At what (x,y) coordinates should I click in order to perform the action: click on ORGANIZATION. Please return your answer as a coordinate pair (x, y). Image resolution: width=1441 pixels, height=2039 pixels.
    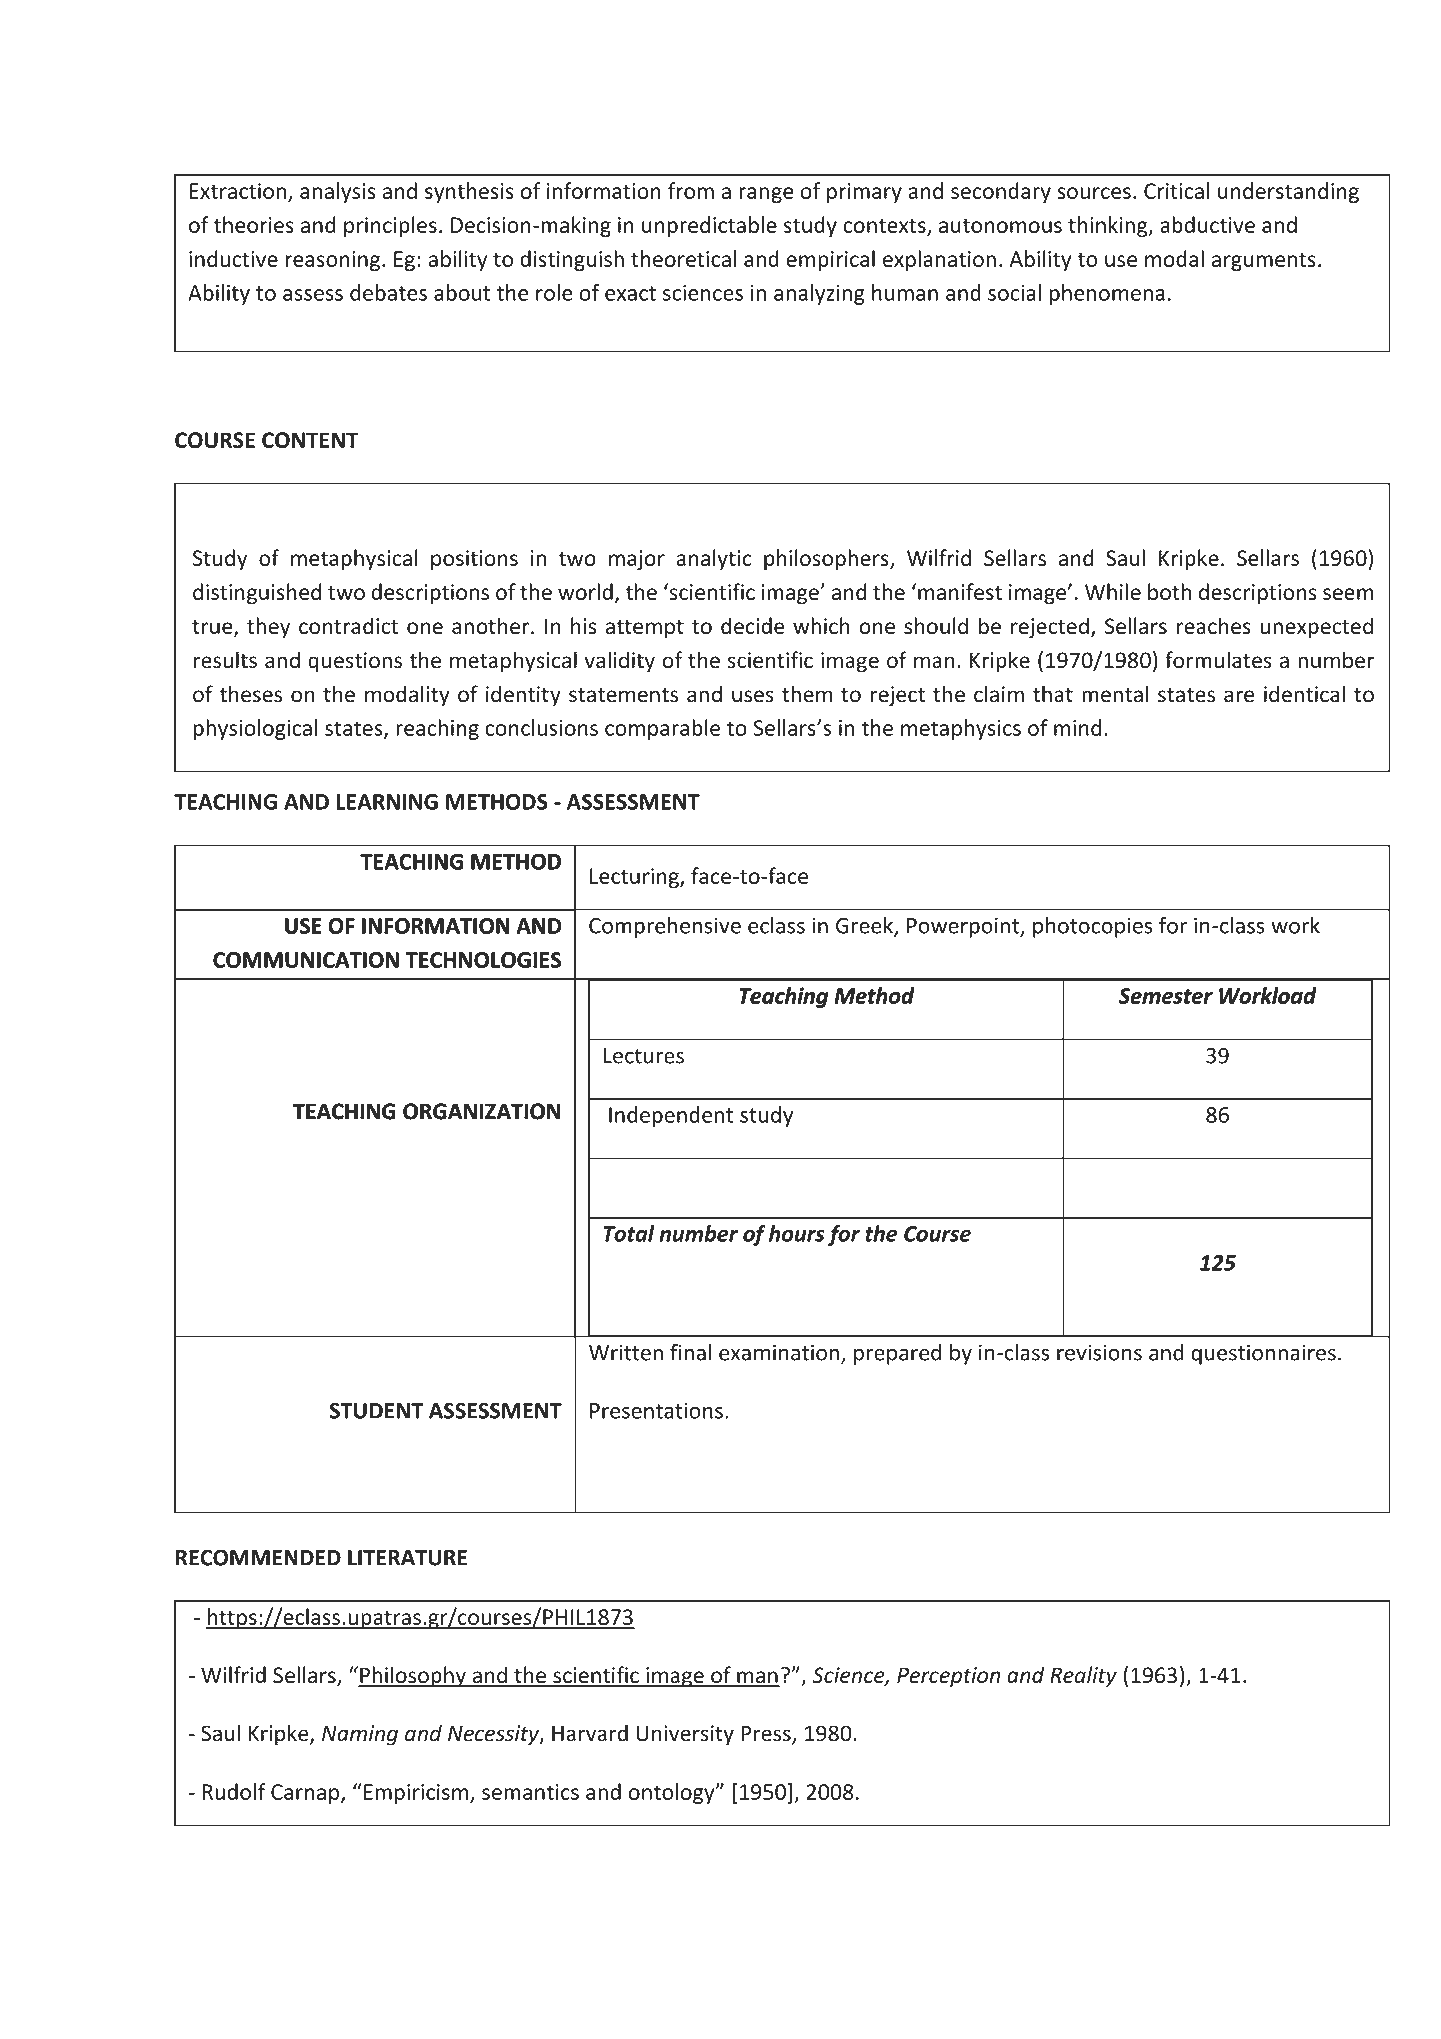
    Looking at the image, I should click on (481, 1111).
